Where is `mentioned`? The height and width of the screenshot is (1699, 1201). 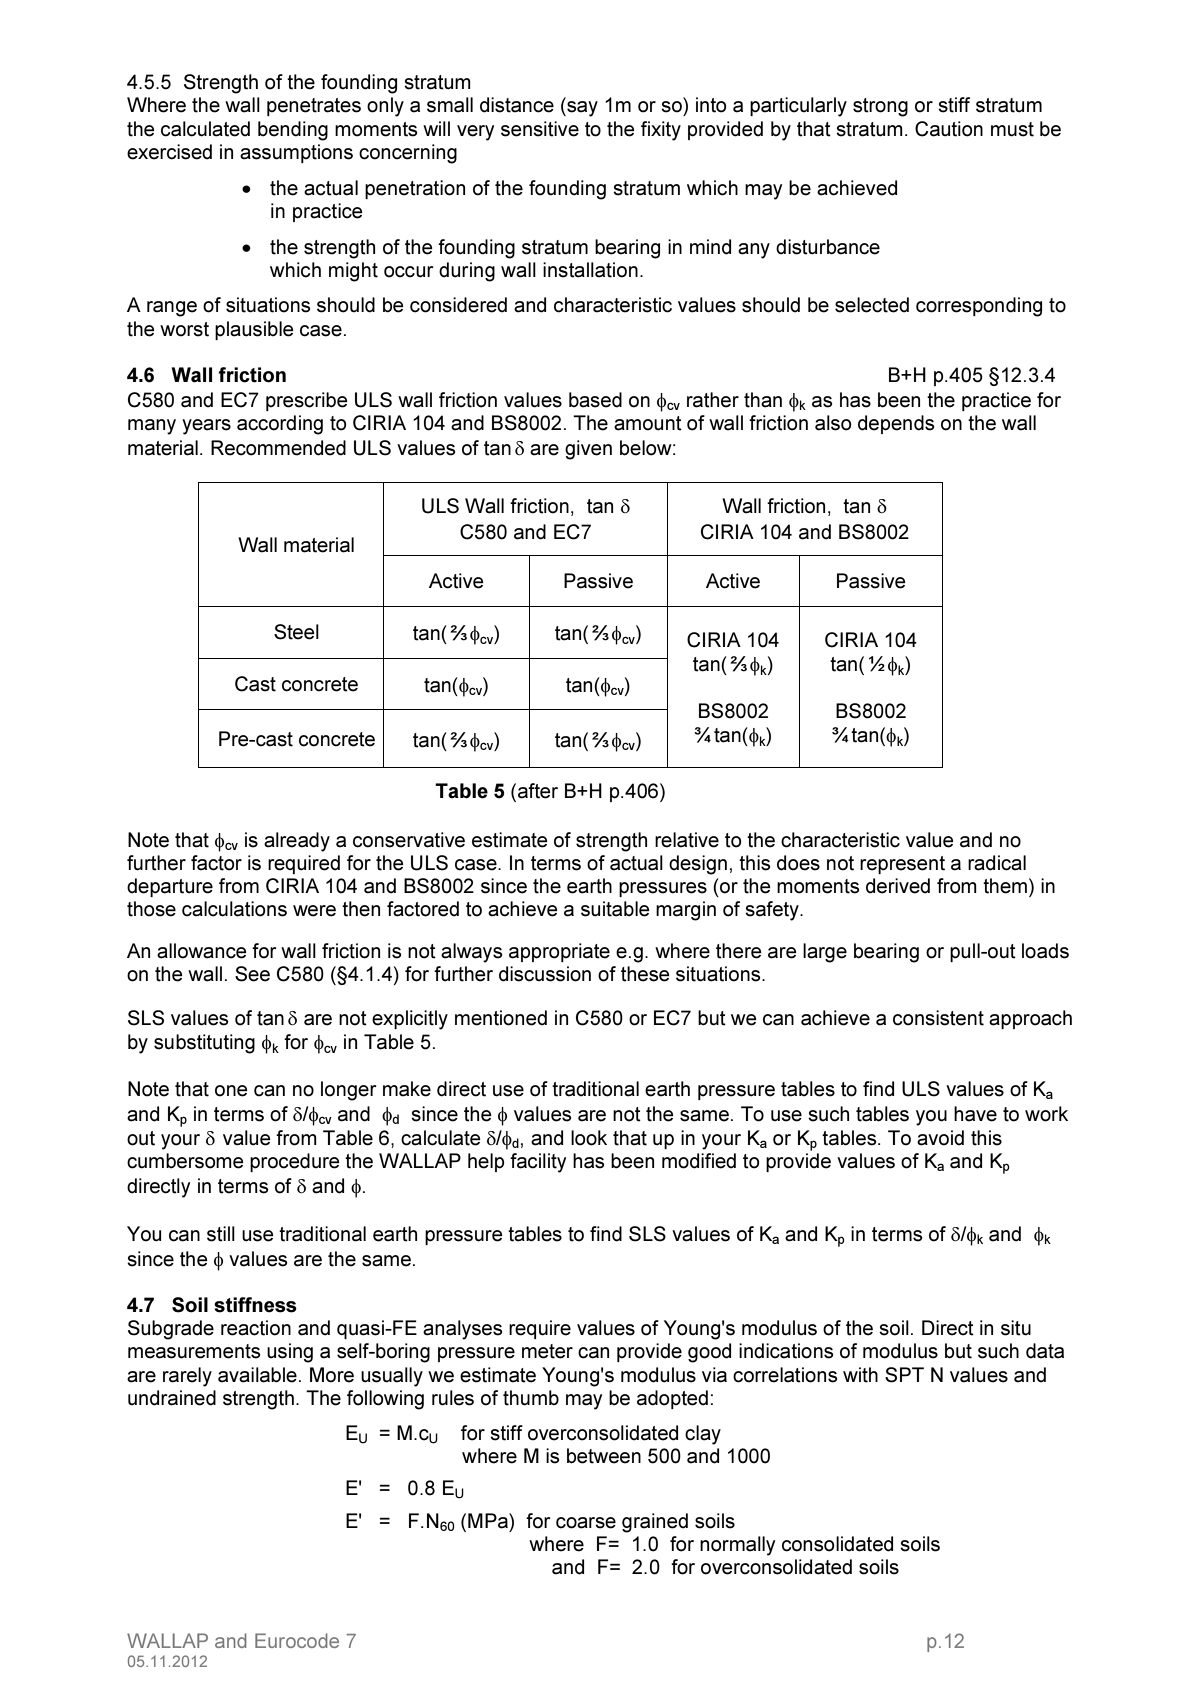 mentioned is located at coordinates (501, 1018).
